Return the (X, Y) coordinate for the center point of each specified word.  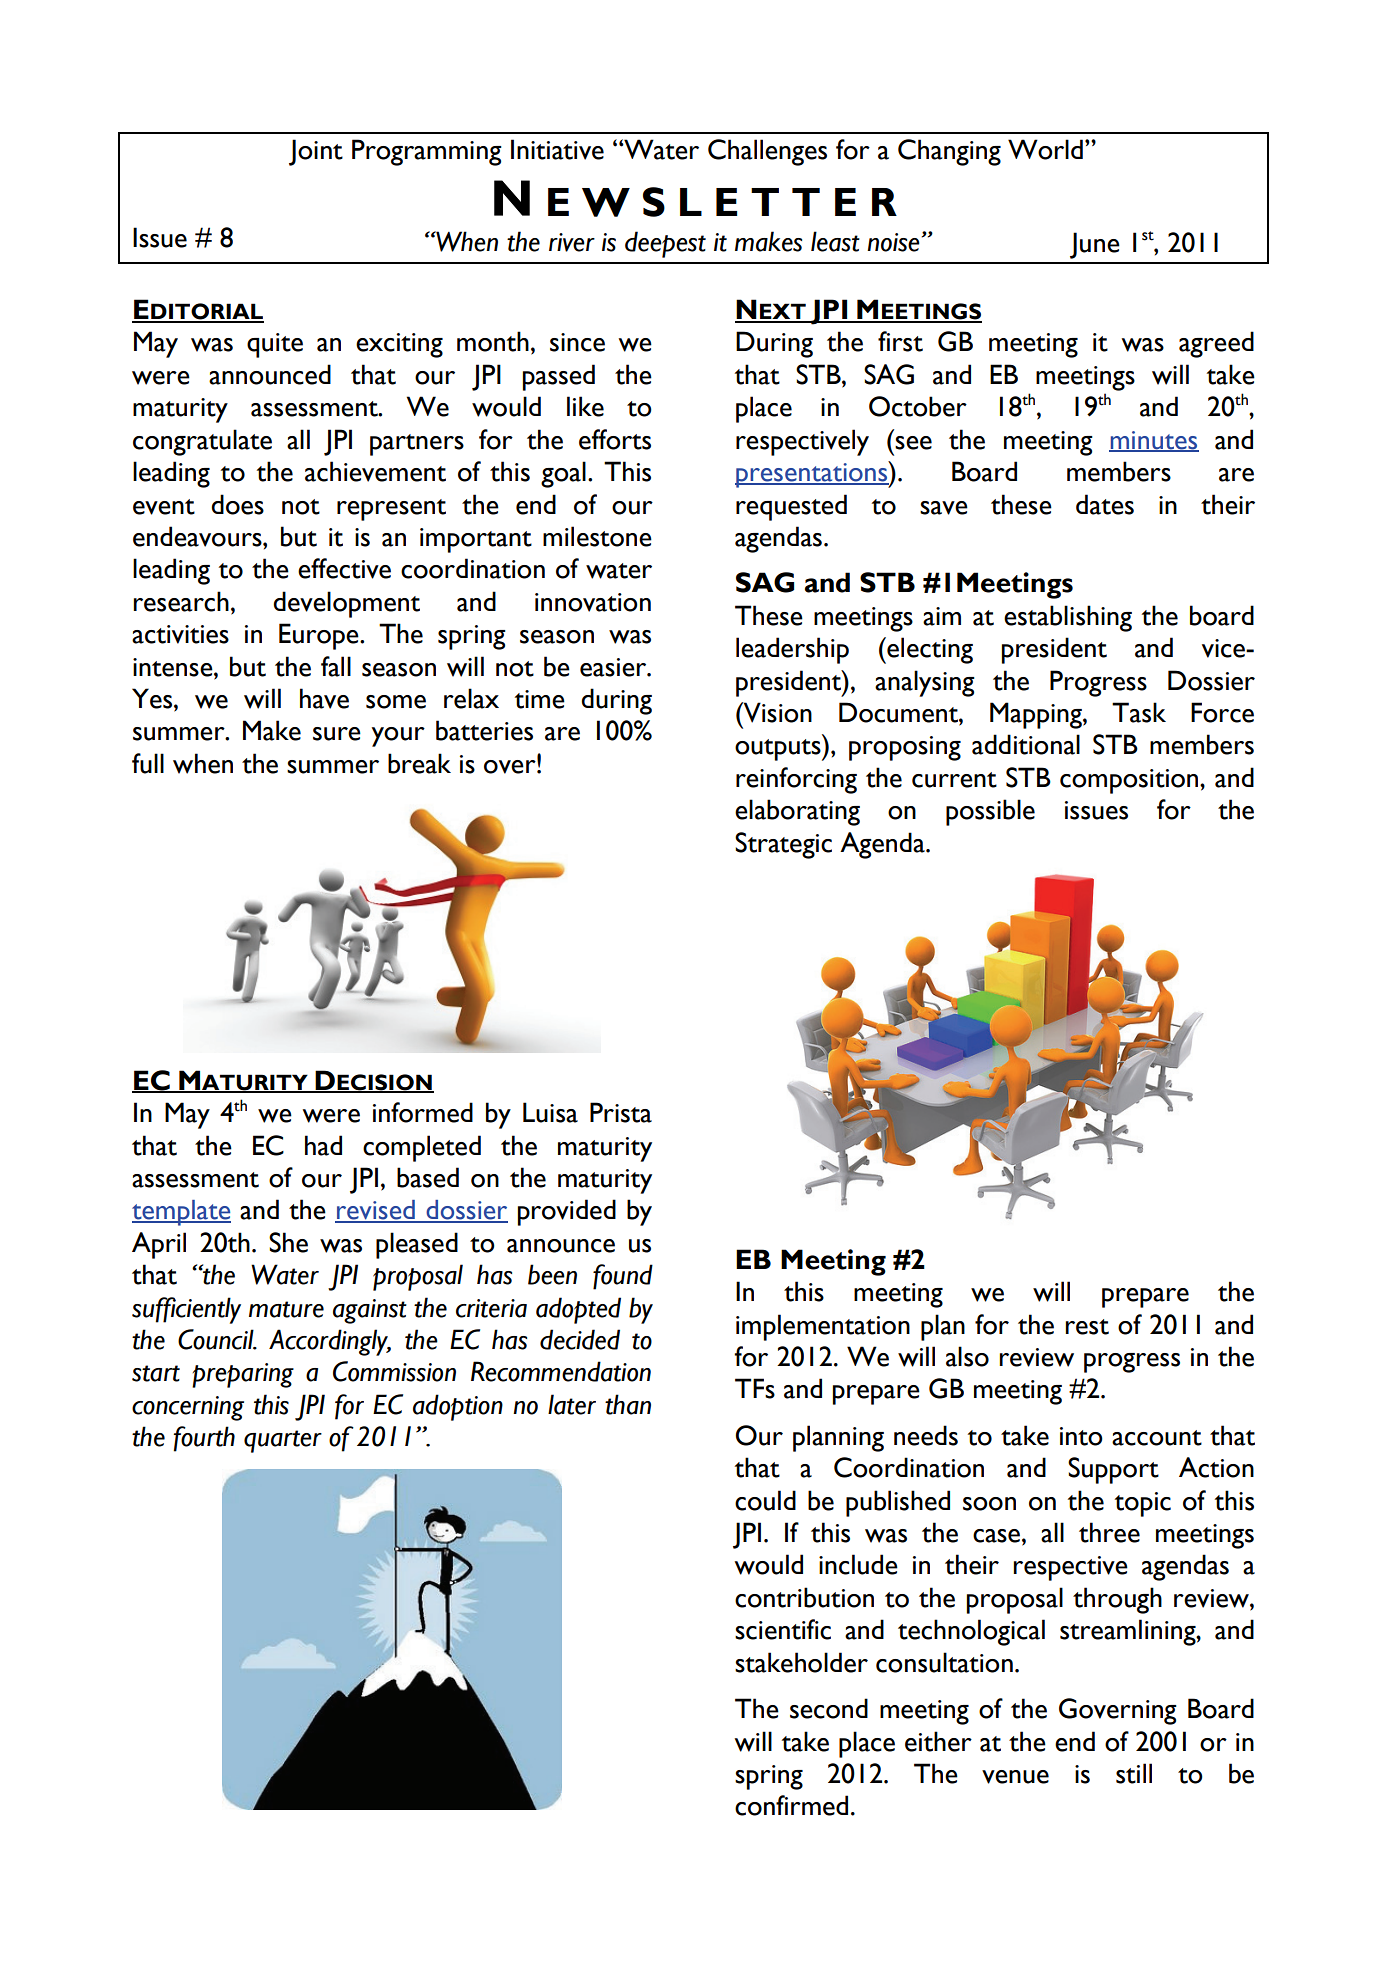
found (623, 1277)
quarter (283, 1441)
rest (1087, 1327)
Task (1139, 712)
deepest (665, 244)
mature (286, 1309)
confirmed (791, 1805)
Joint (316, 152)
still (1134, 1773)
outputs (779, 750)
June (1095, 245)
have (324, 698)
